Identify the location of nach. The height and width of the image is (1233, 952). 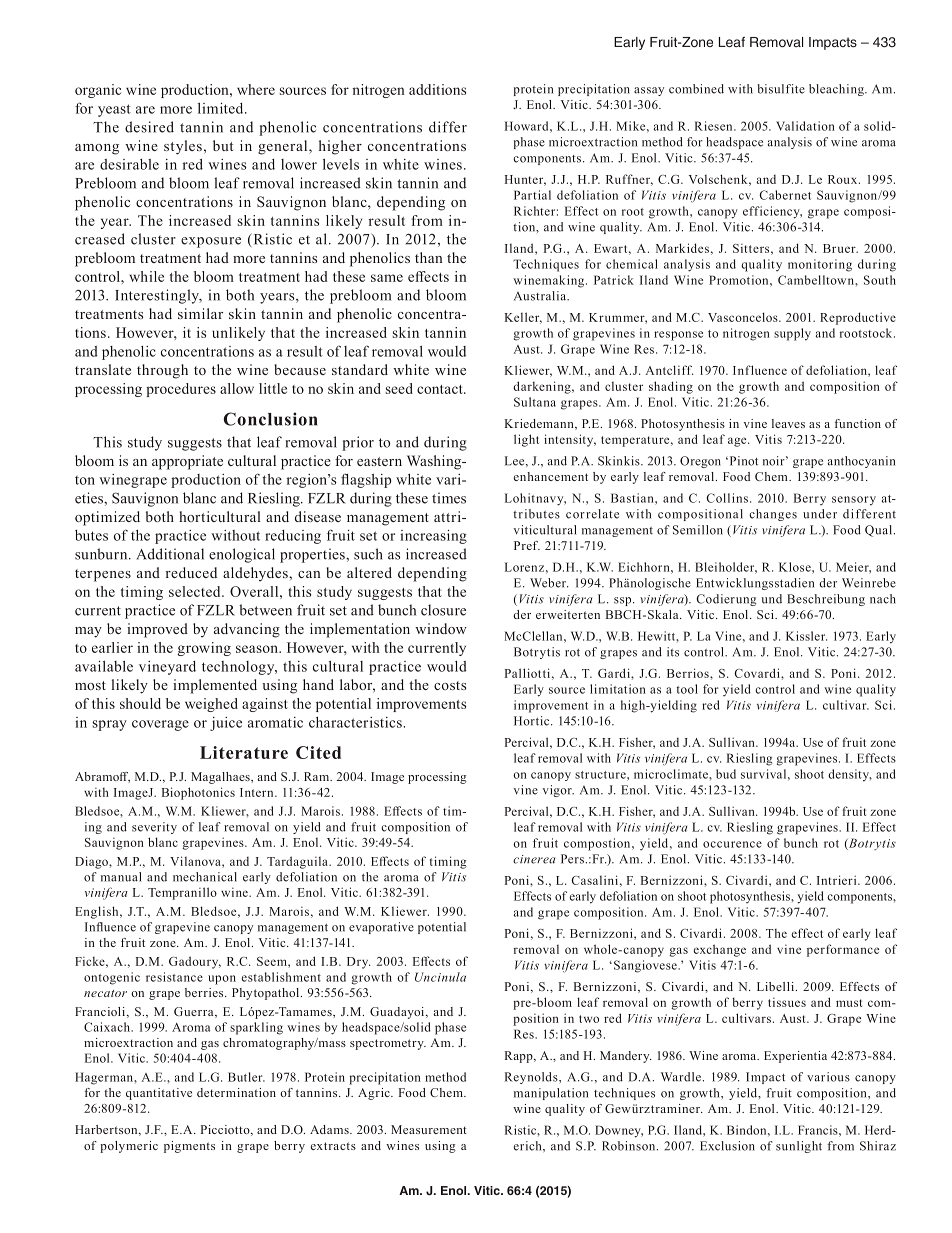
(883, 599).
